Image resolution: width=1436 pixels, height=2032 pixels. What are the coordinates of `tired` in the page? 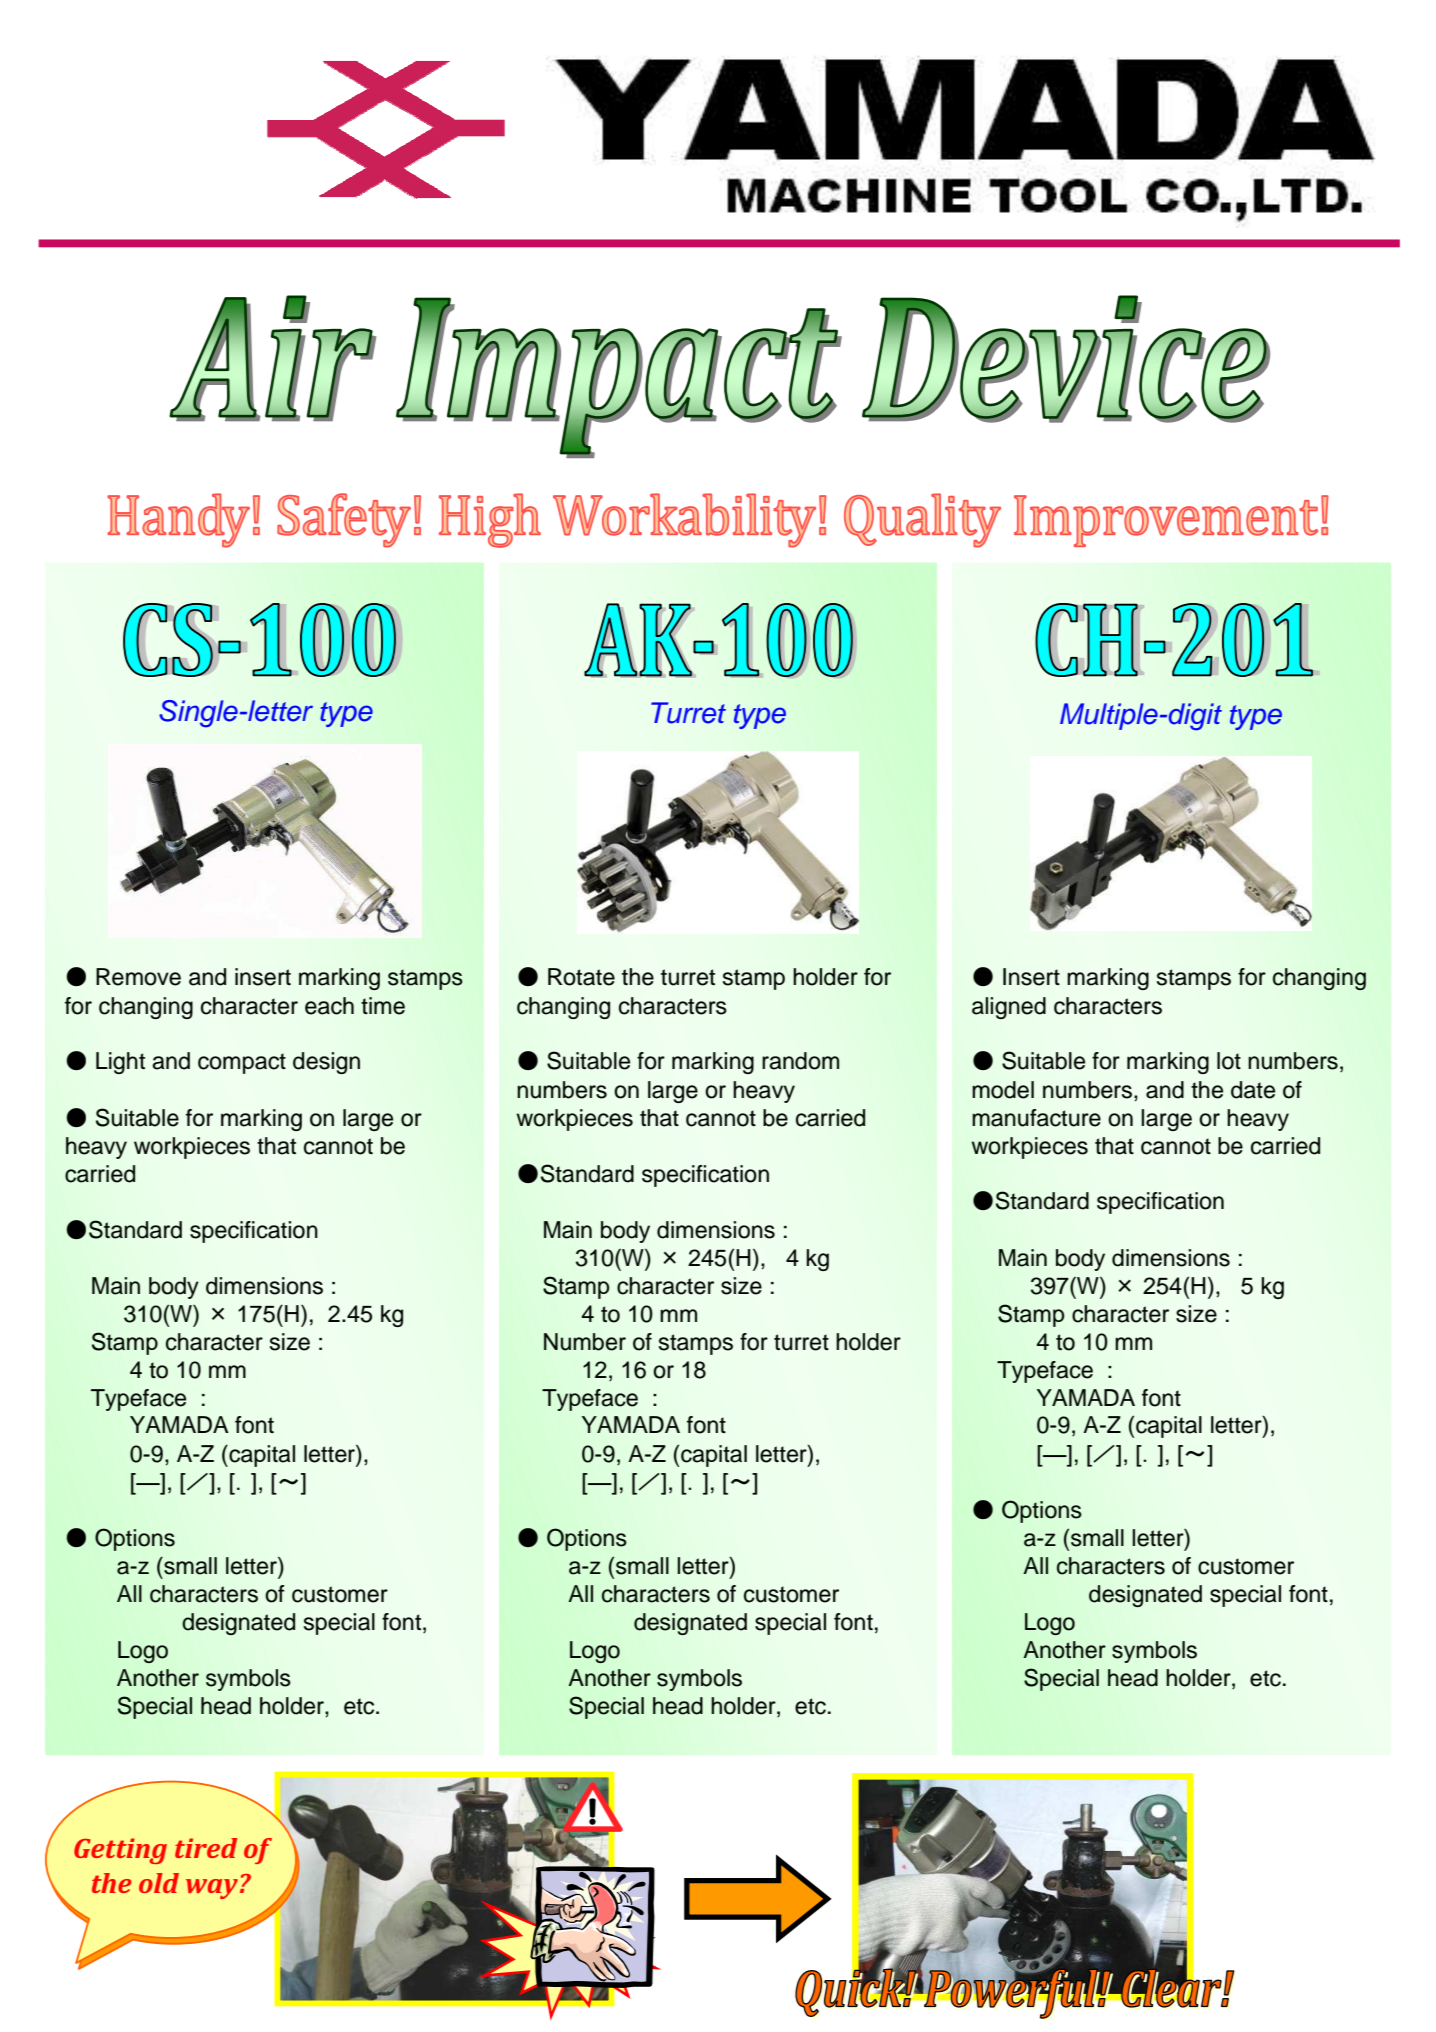 It's located at (206, 1848).
